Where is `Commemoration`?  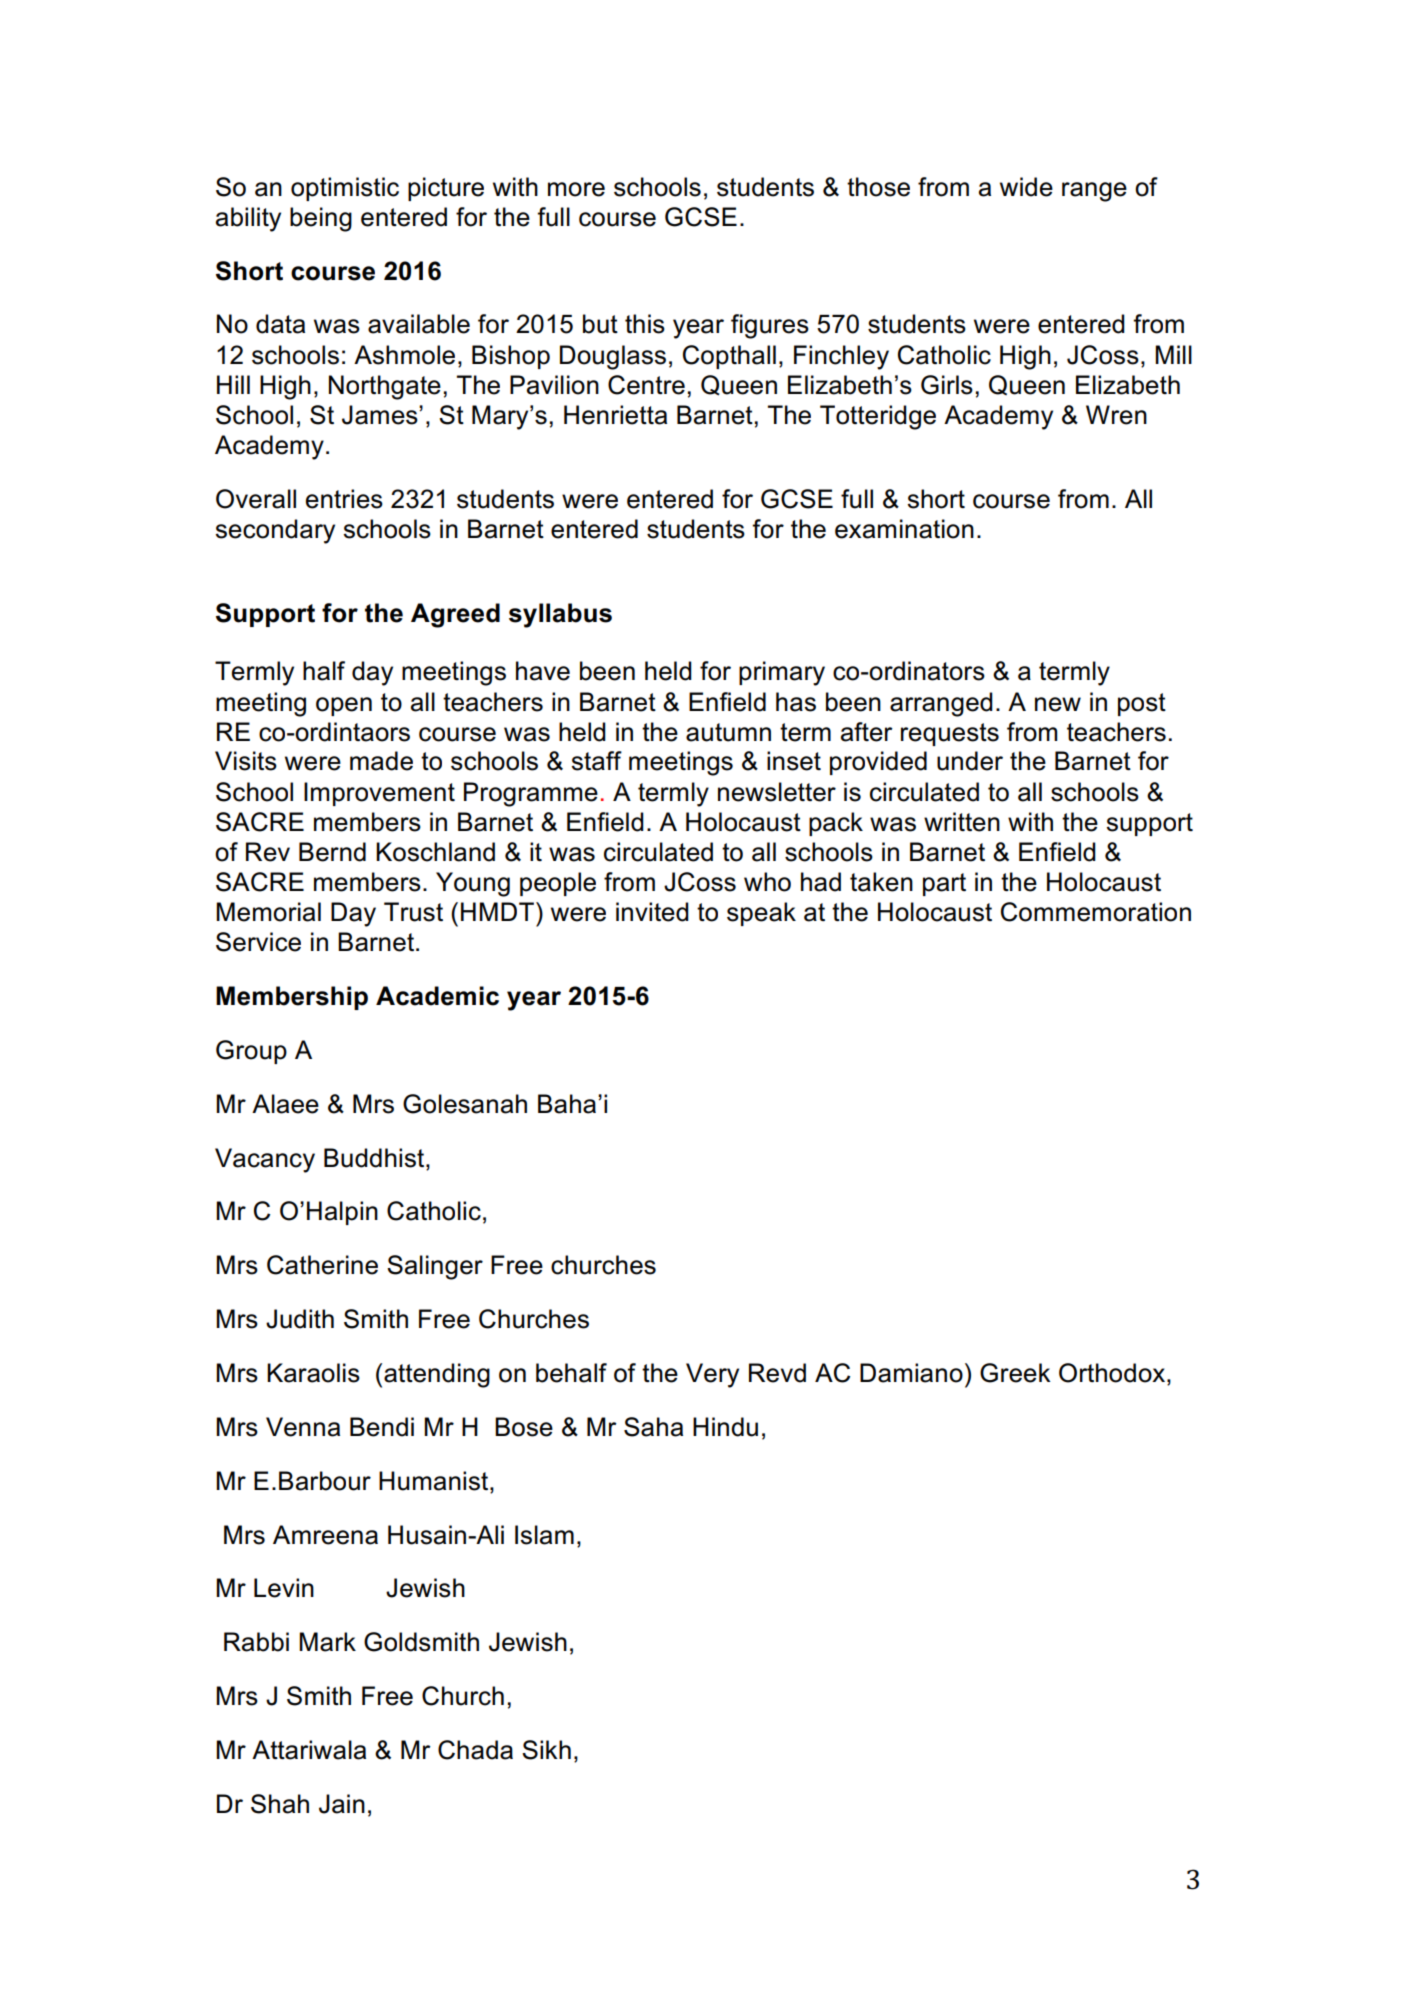
Commemoration is located at coordinates (1096, 912).
